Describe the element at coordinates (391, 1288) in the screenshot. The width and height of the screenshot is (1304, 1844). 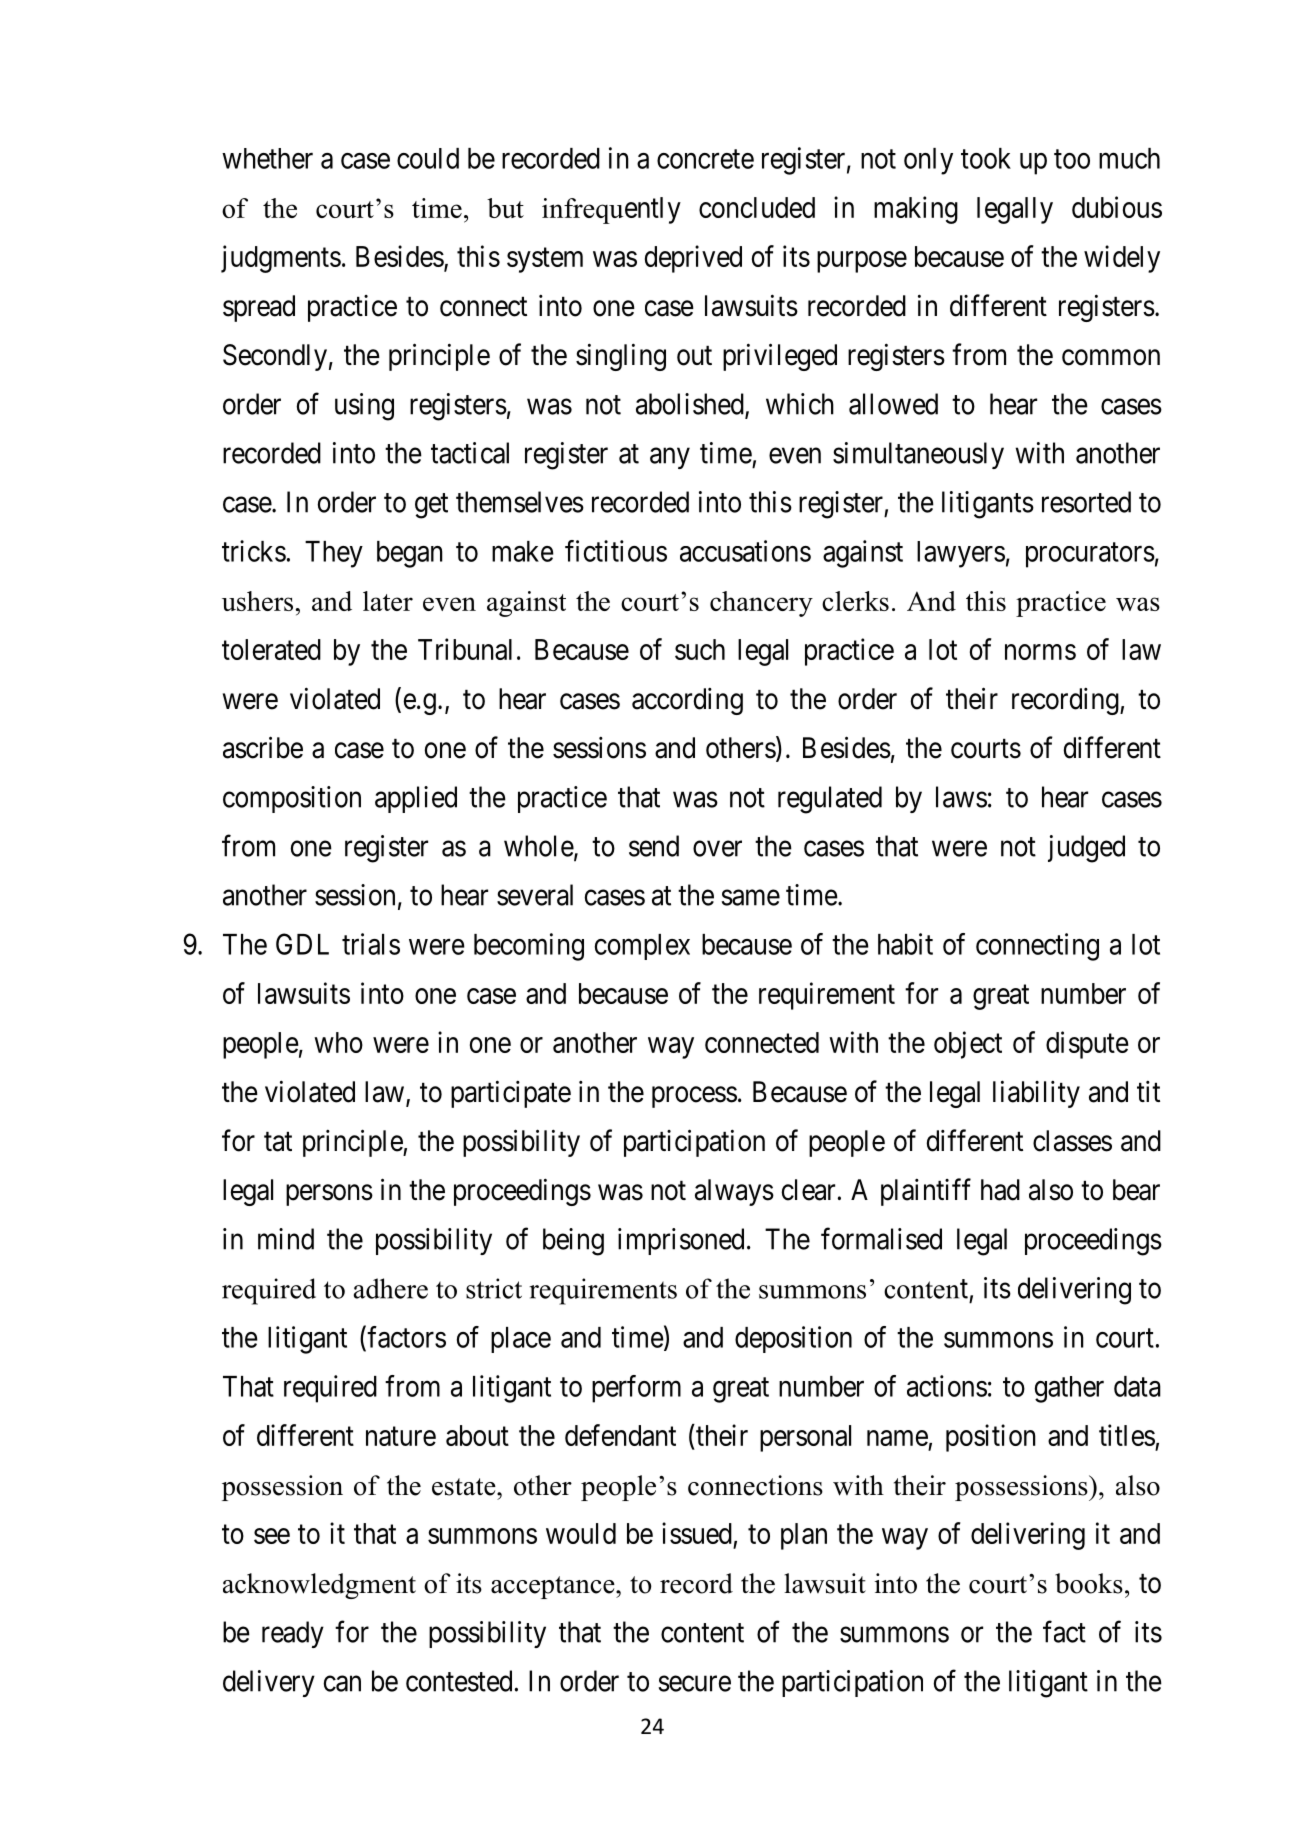
I see `adhere` at that location.
